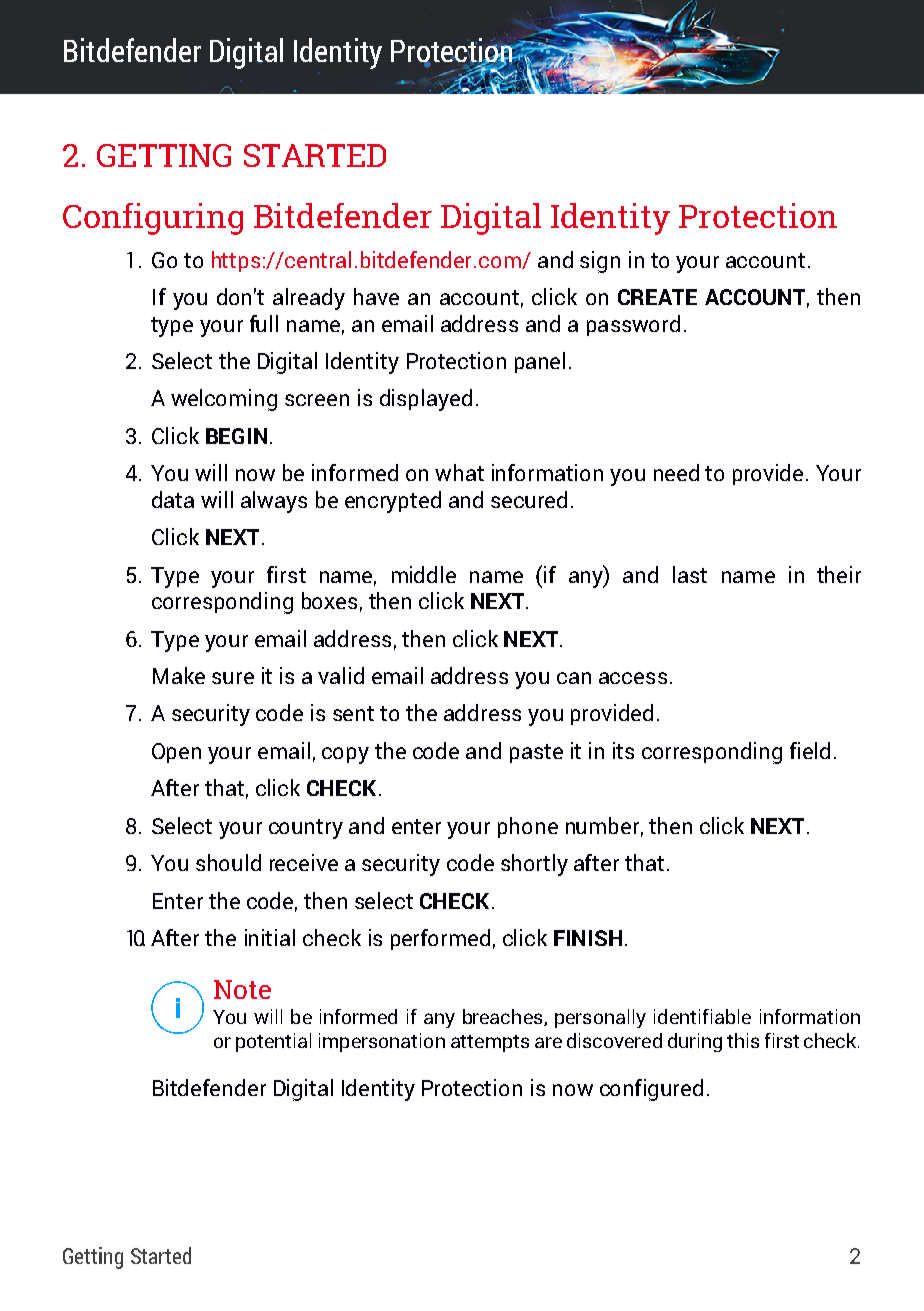 The width and height of the screenshot is (924, 1311). What do you see at coordinates (534, 865) in the screenshot?
I see `shortly` at bounding box center [534, 865].
